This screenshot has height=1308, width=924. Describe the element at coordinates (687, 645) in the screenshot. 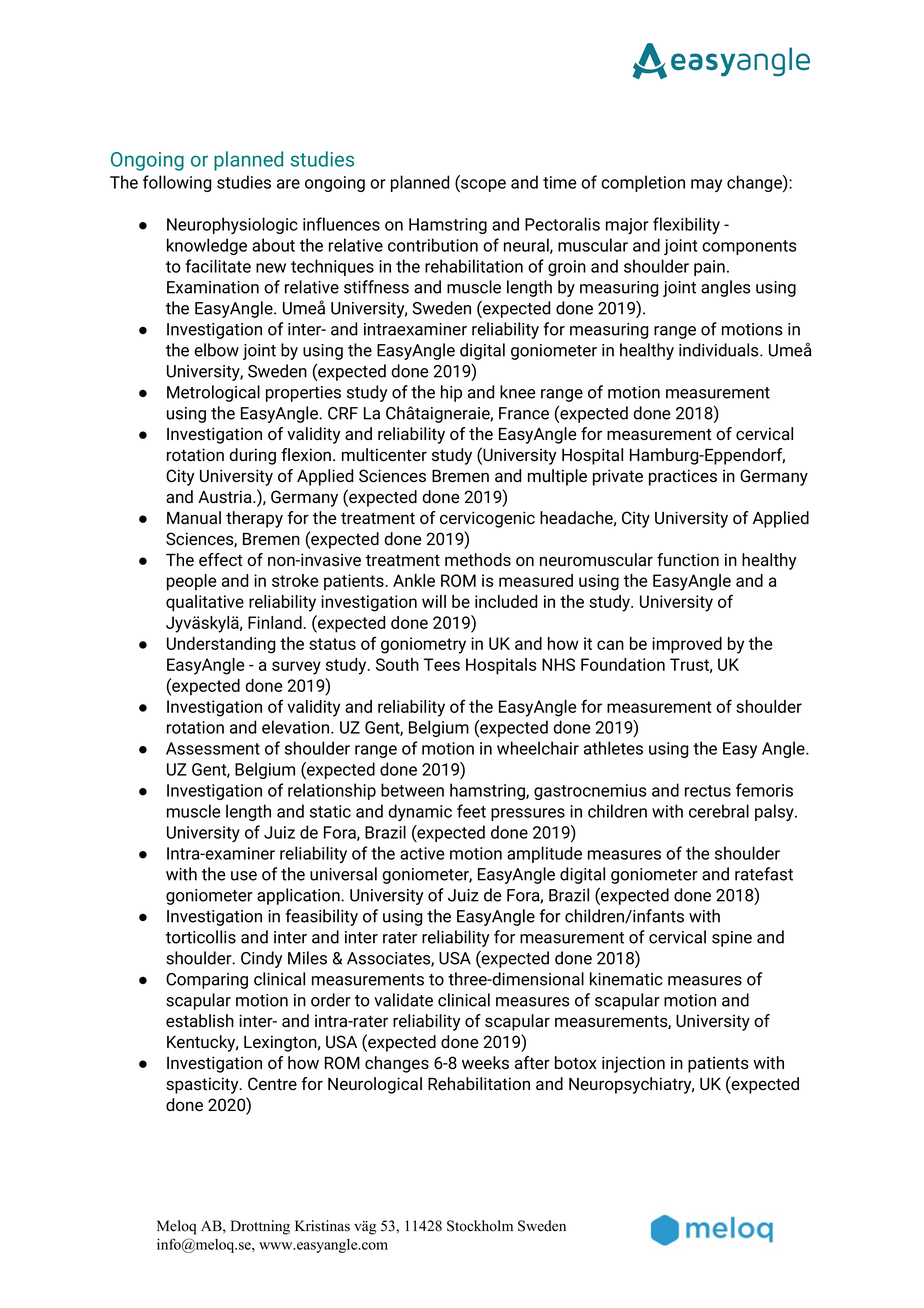

I see `improved` at that location.
